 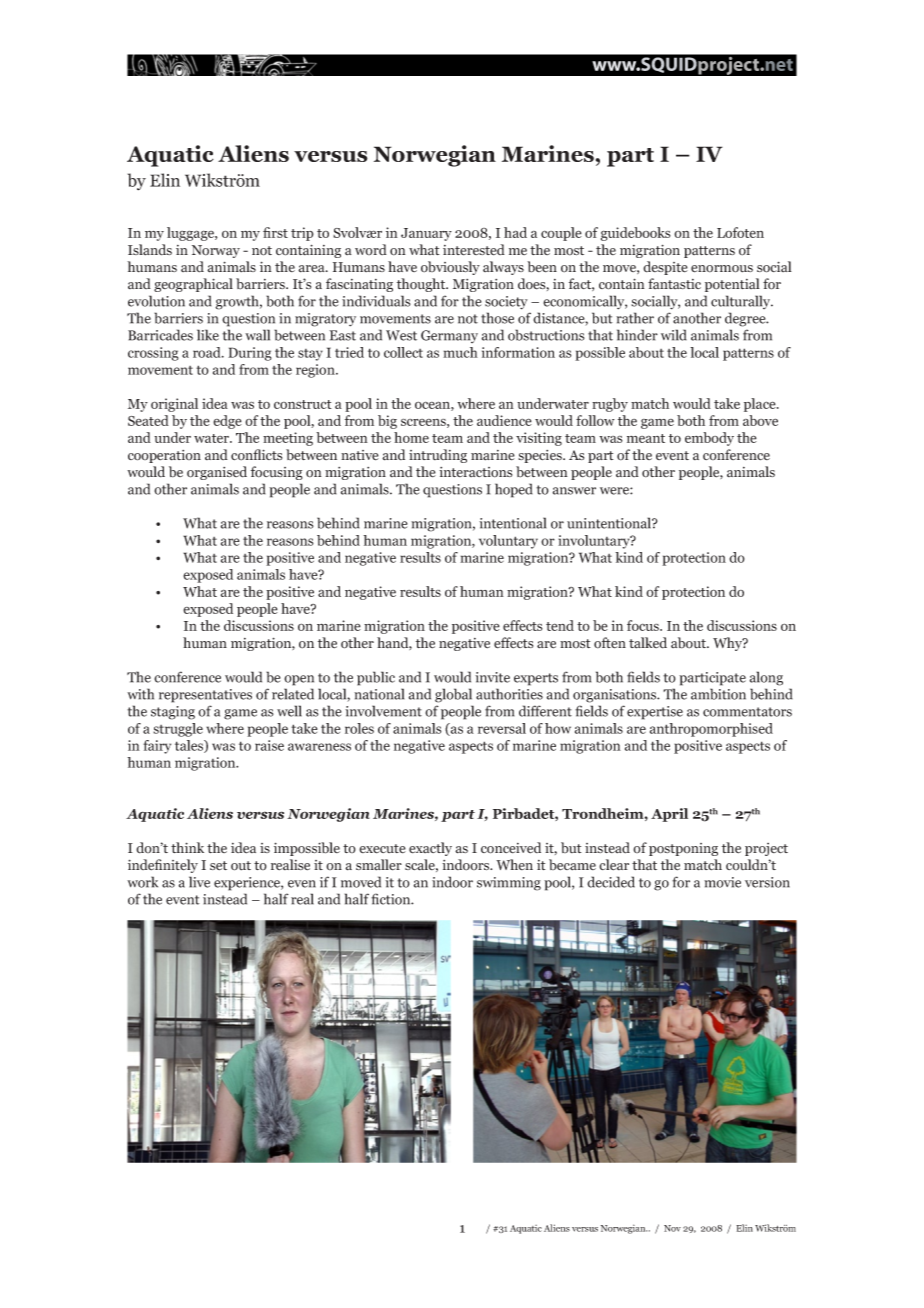 I want to click on live, so click(x=199, y=882).
